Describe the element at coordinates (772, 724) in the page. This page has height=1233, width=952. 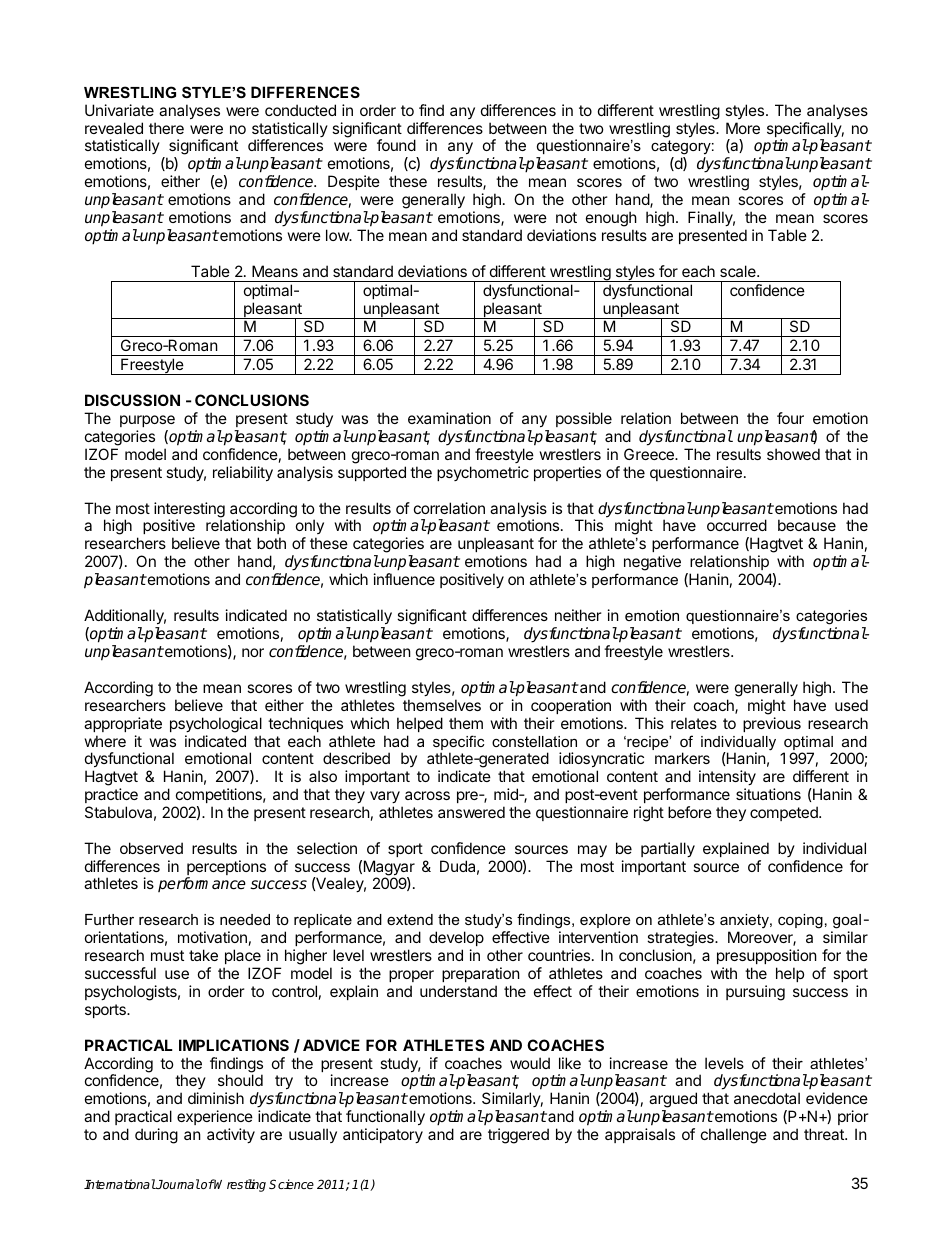
I see `previous` at that location.
